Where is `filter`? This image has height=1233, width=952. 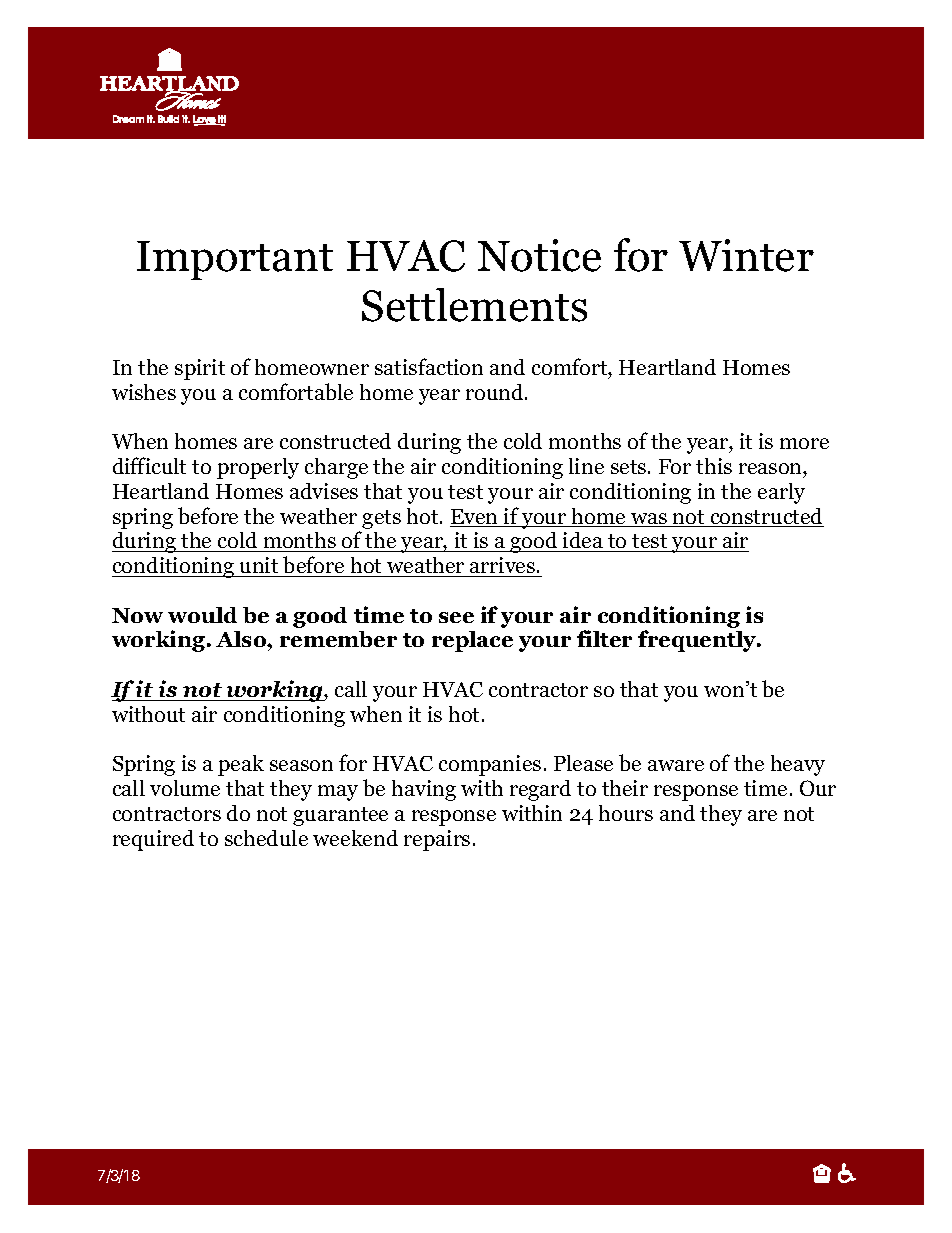 filter is located at coordinates (604, 638).
